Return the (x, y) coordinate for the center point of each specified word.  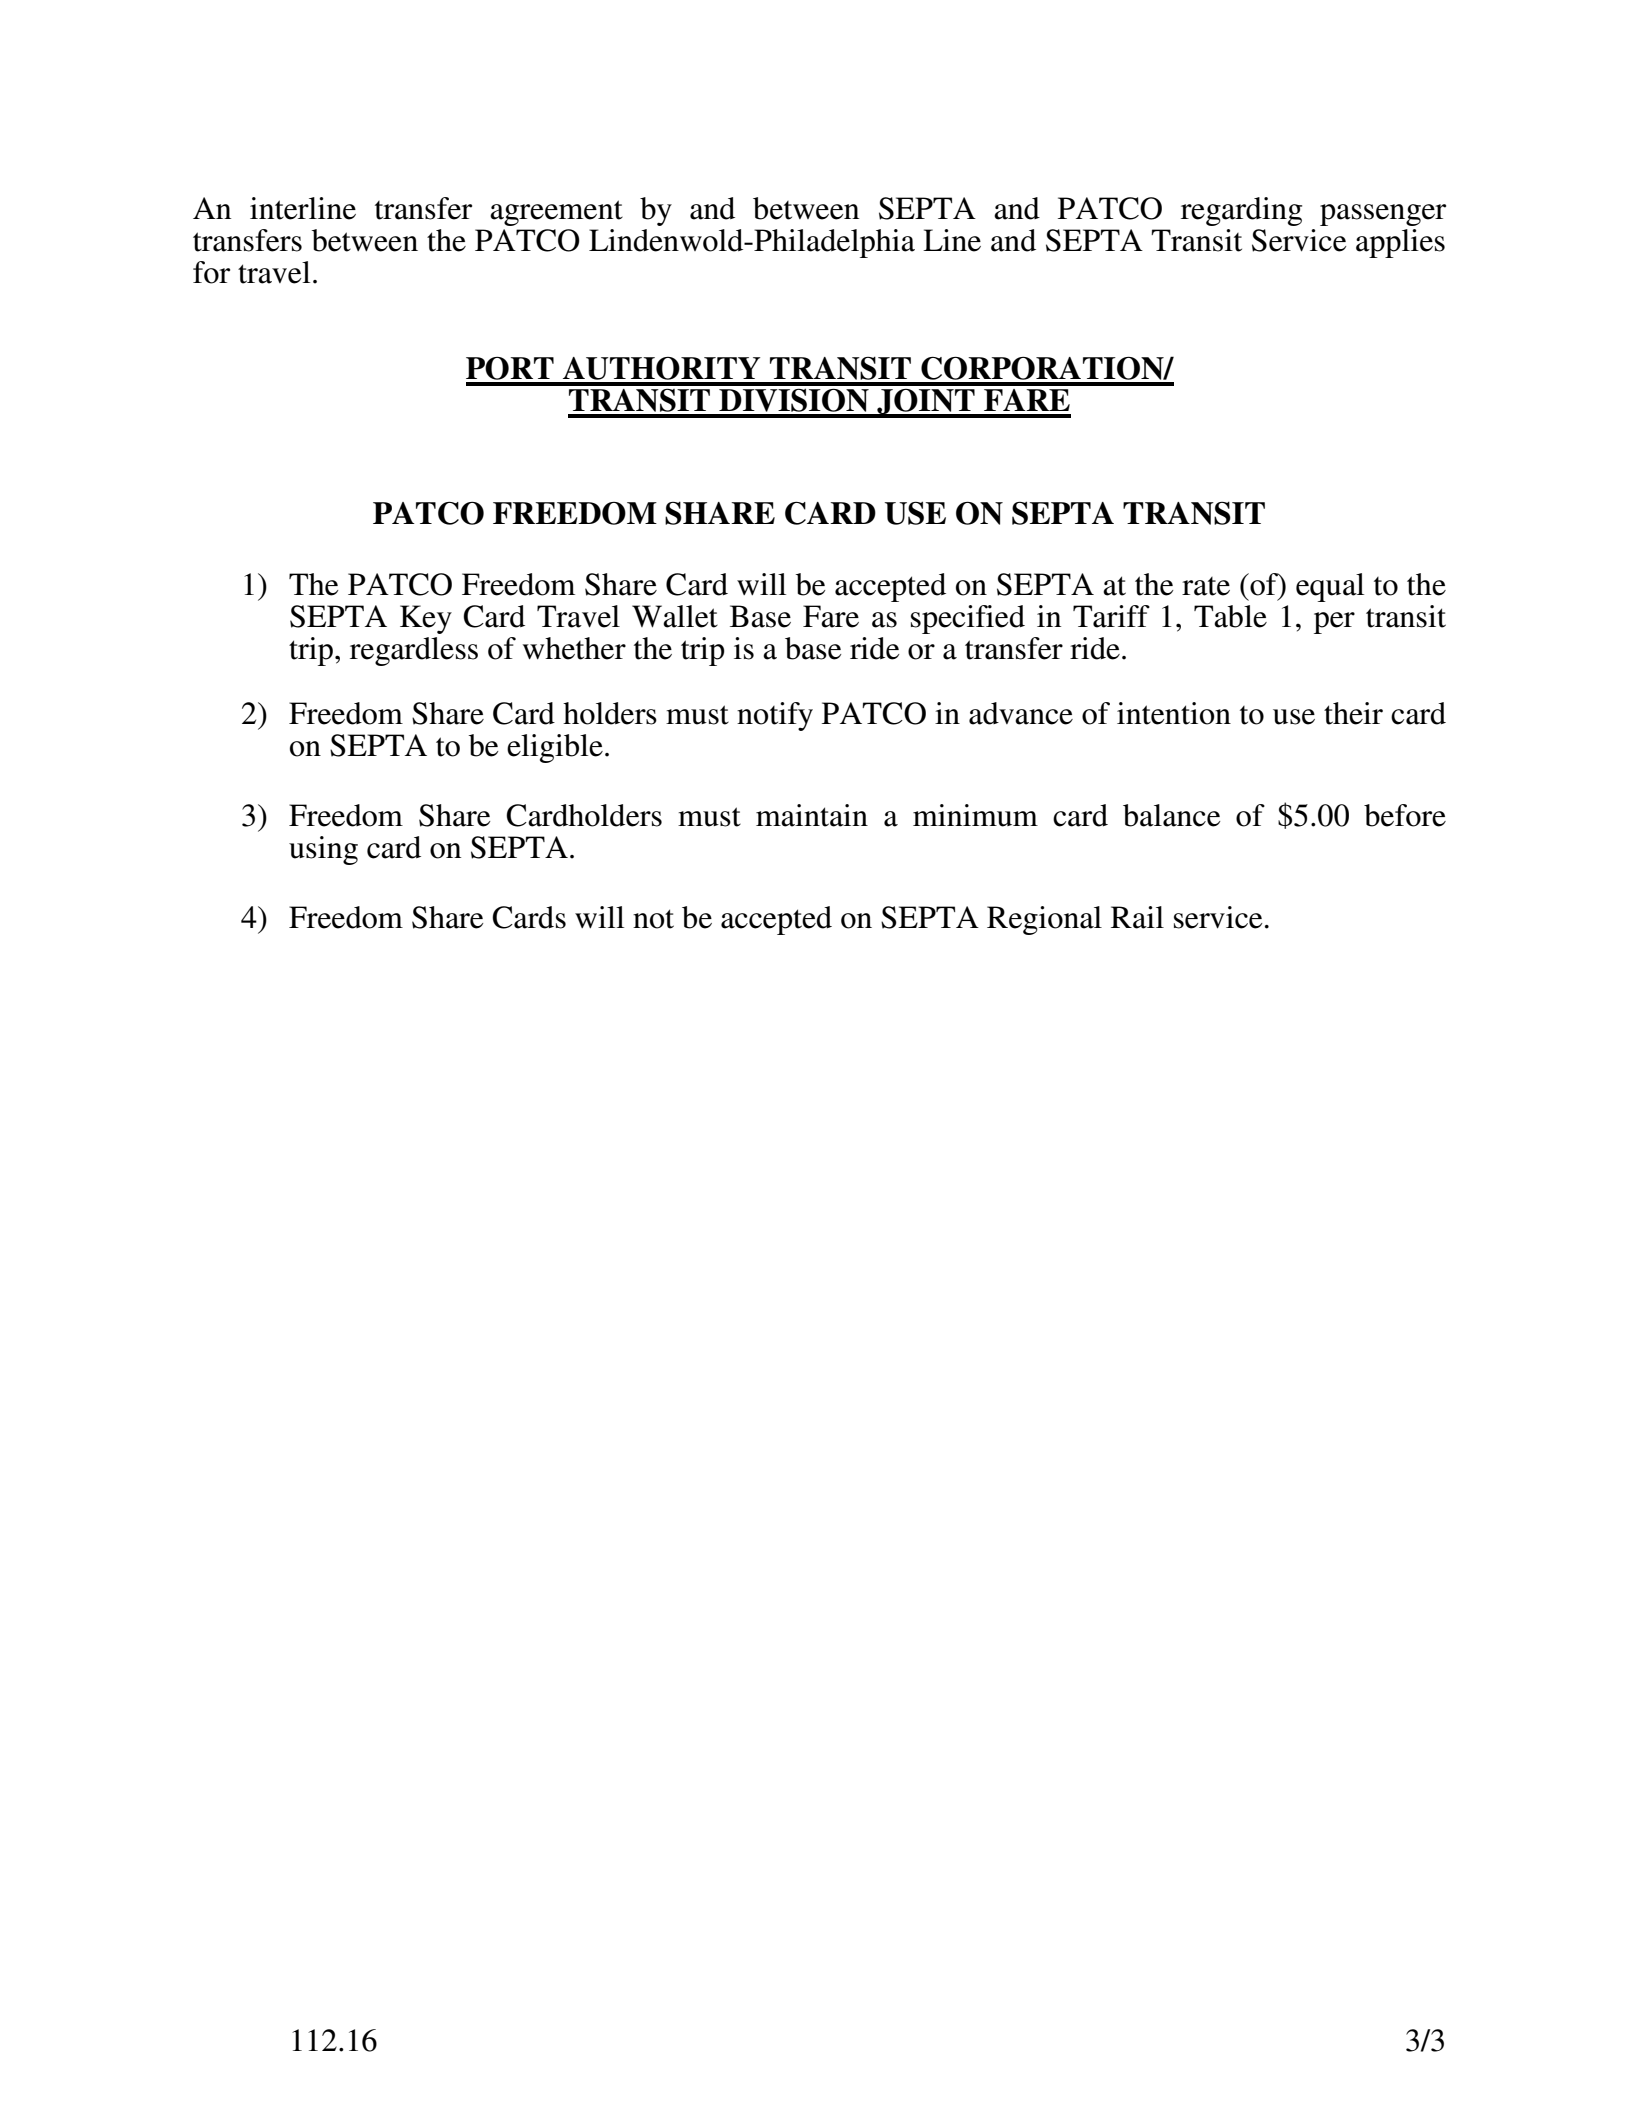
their (1353, 713)
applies (1400, 243)
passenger (1383, 215)
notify (775, 716)
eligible (555, 748)
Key (426, 619)
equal (1330, 587)
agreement (556, 213)
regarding (1241, 211)
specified (968, 619)
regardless (414, 651)
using (323, 850)
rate (1206, 586)
